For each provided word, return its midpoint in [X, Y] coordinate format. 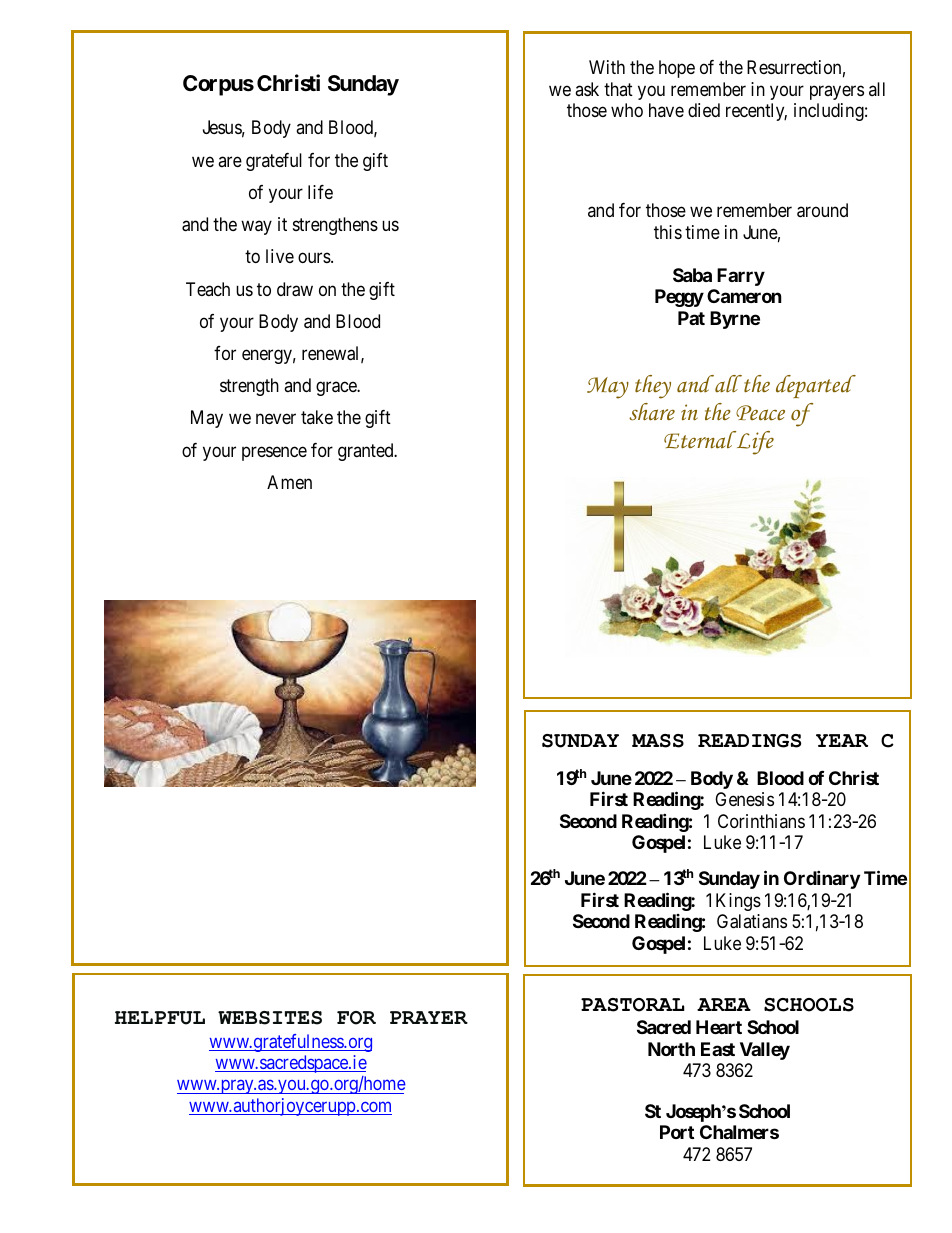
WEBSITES [270, 1018]
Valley [765, 1051]
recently [756, 112]
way [256, 228]
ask [587, 89]
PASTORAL [632, 1005]
